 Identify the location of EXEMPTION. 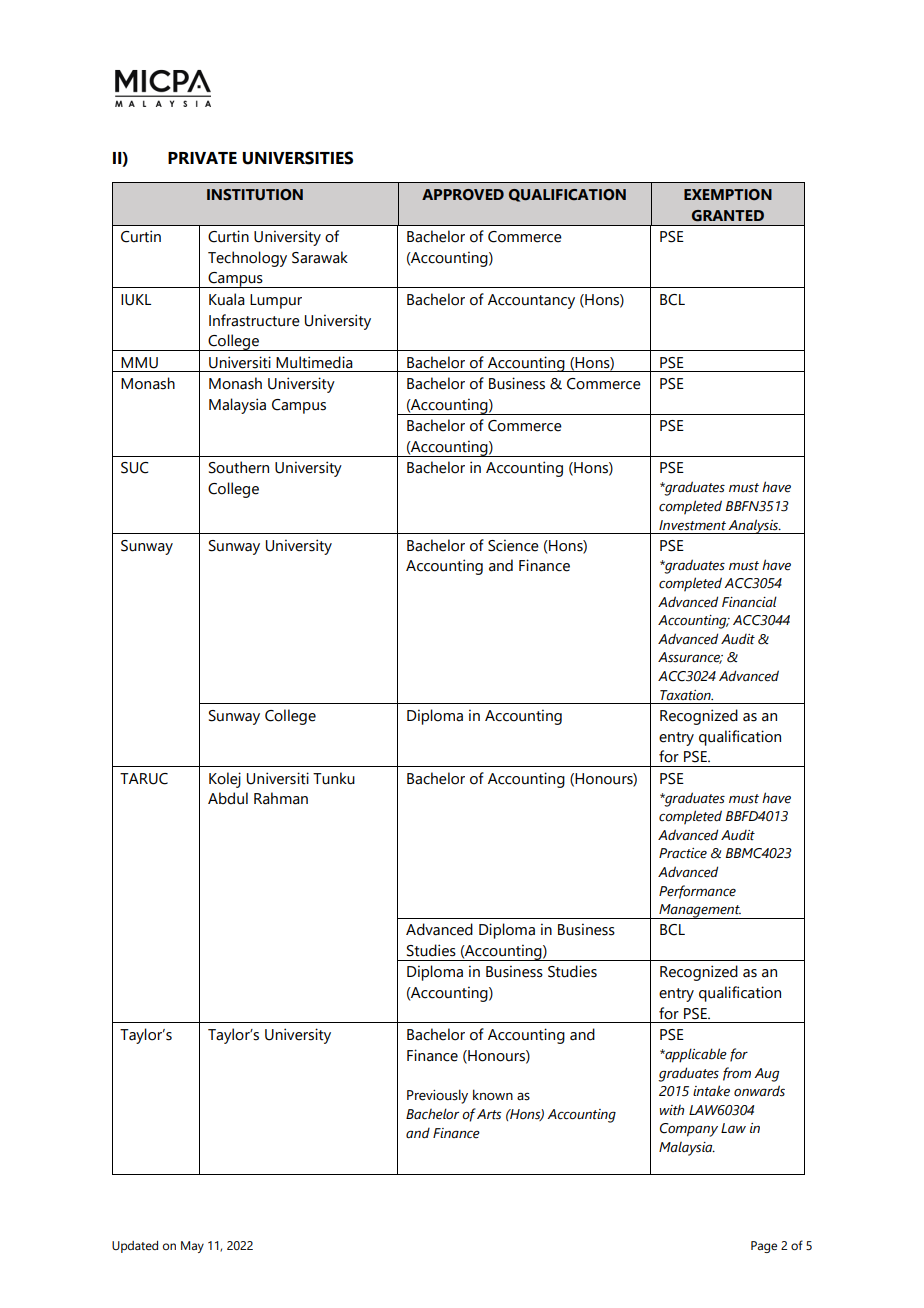
(728, 194).
